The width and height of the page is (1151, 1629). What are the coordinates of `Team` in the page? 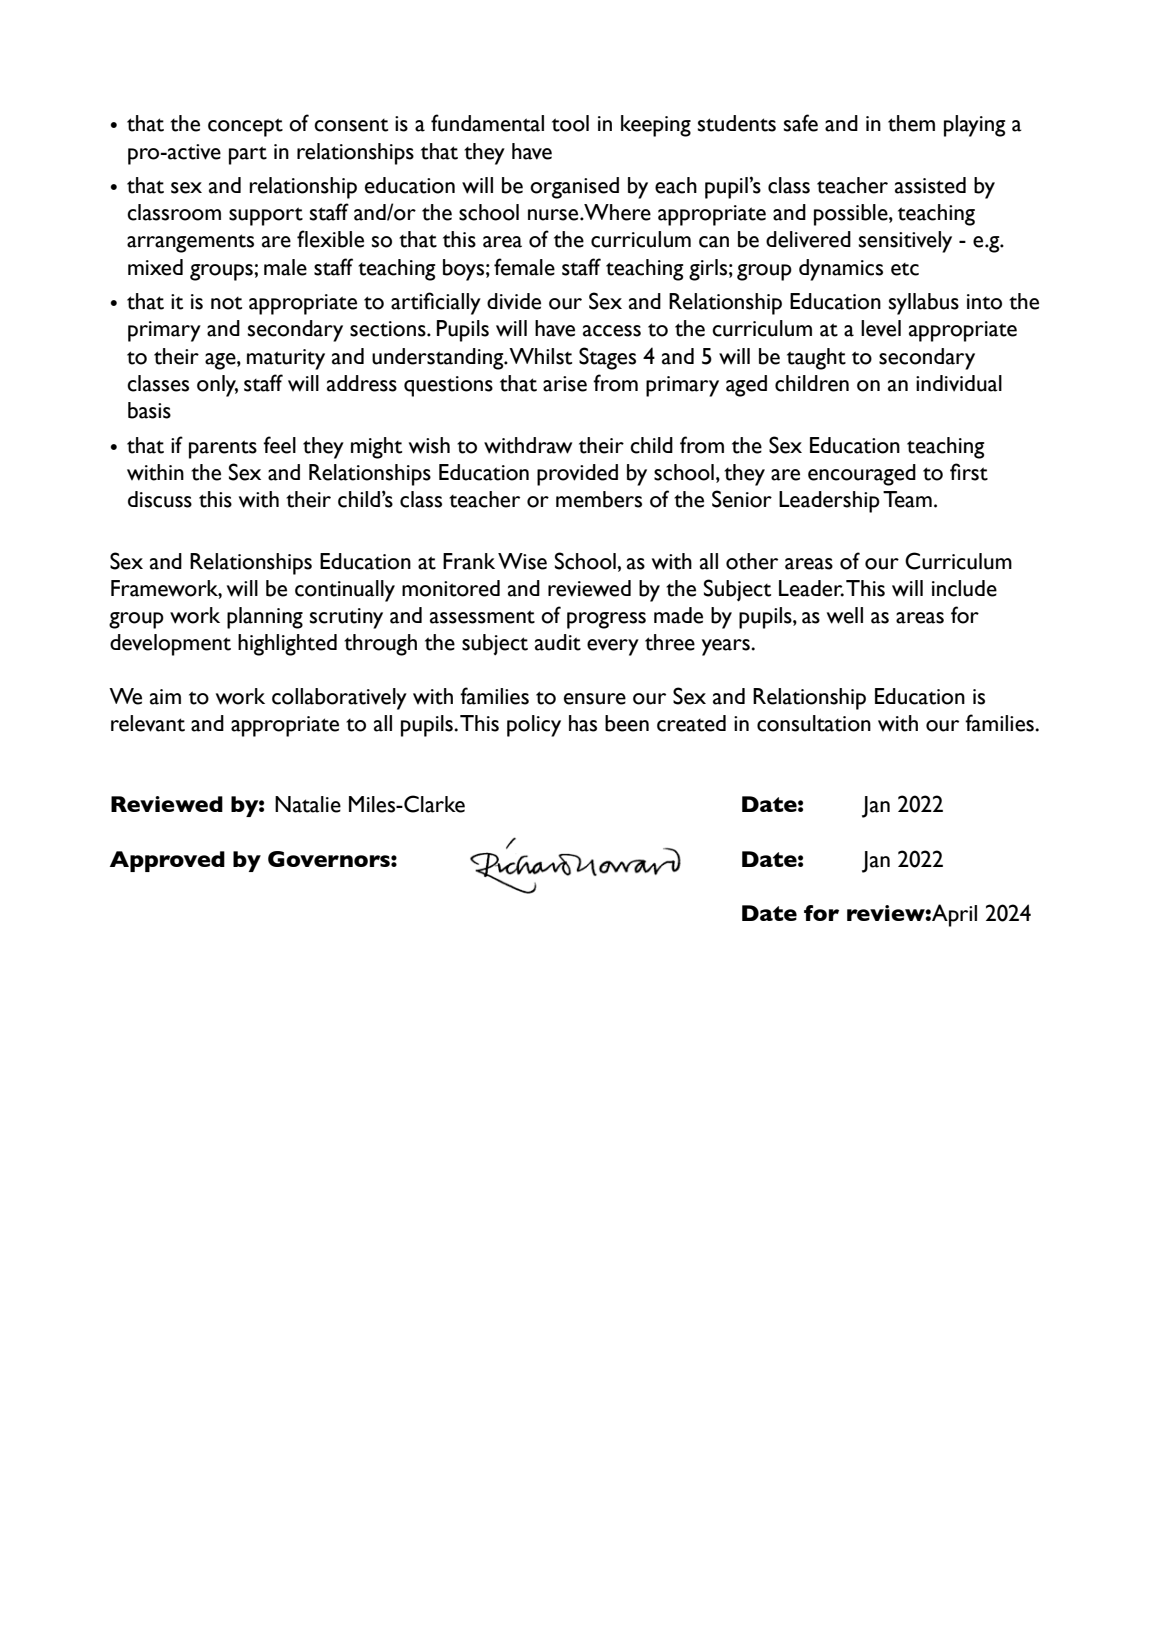 It's located at (907, 499).
